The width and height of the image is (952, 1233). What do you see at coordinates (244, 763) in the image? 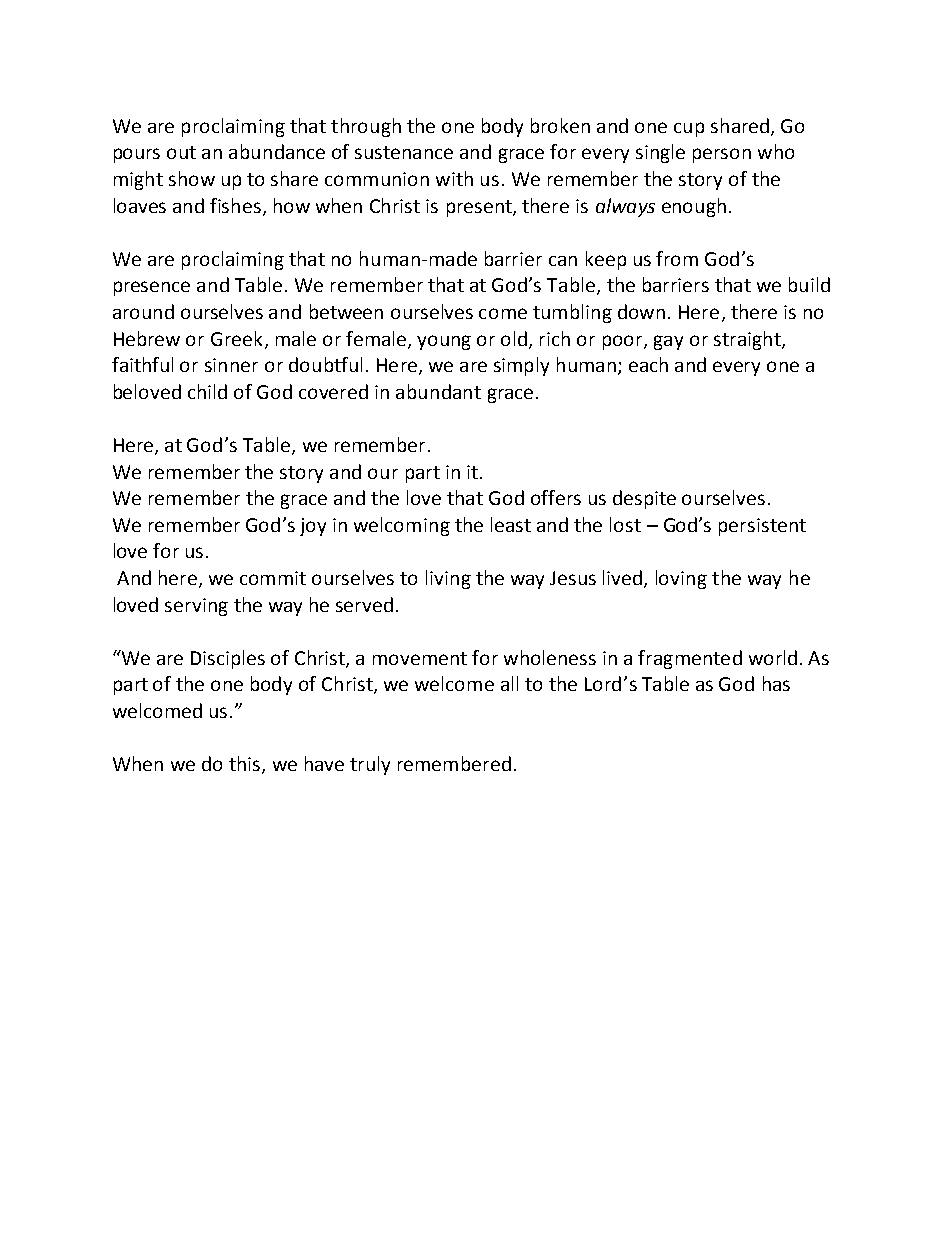
I see `this` at bounding box center [244, 763].
